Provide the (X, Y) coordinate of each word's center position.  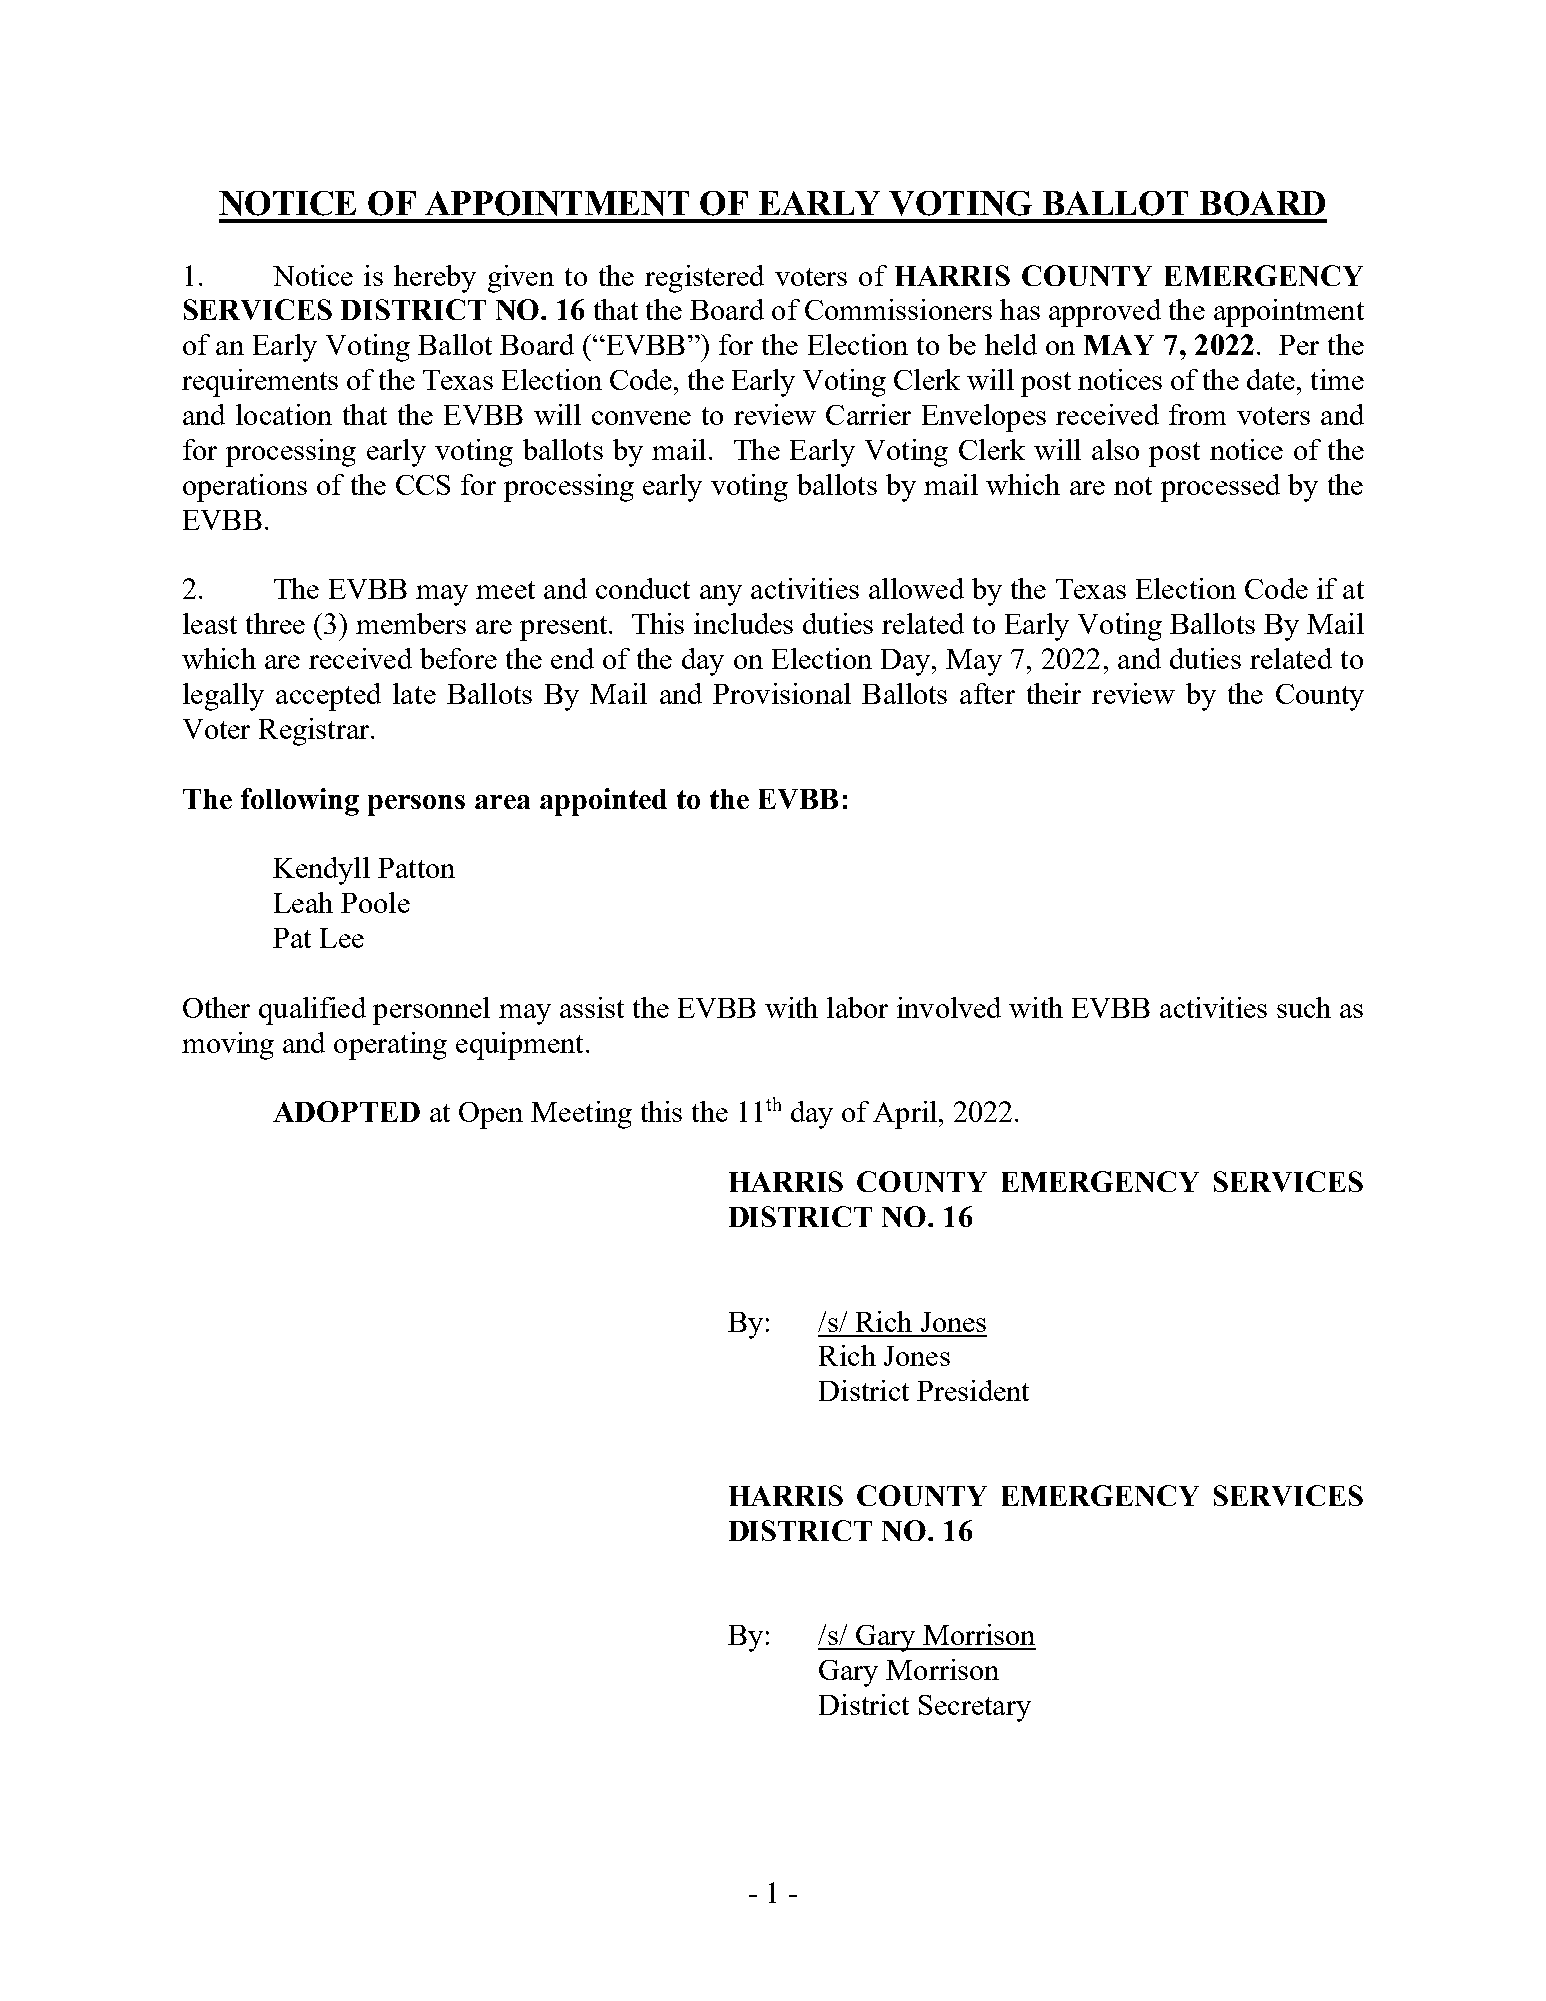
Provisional (782, 693)
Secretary (975, 1708)
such (1304, 1007)
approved (1105, 313)
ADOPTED (346, 1111)
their (1054, 693)
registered (704, 279)
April (905, 1115)
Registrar (315, 732)
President (973, 1390)
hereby (435, 279)
